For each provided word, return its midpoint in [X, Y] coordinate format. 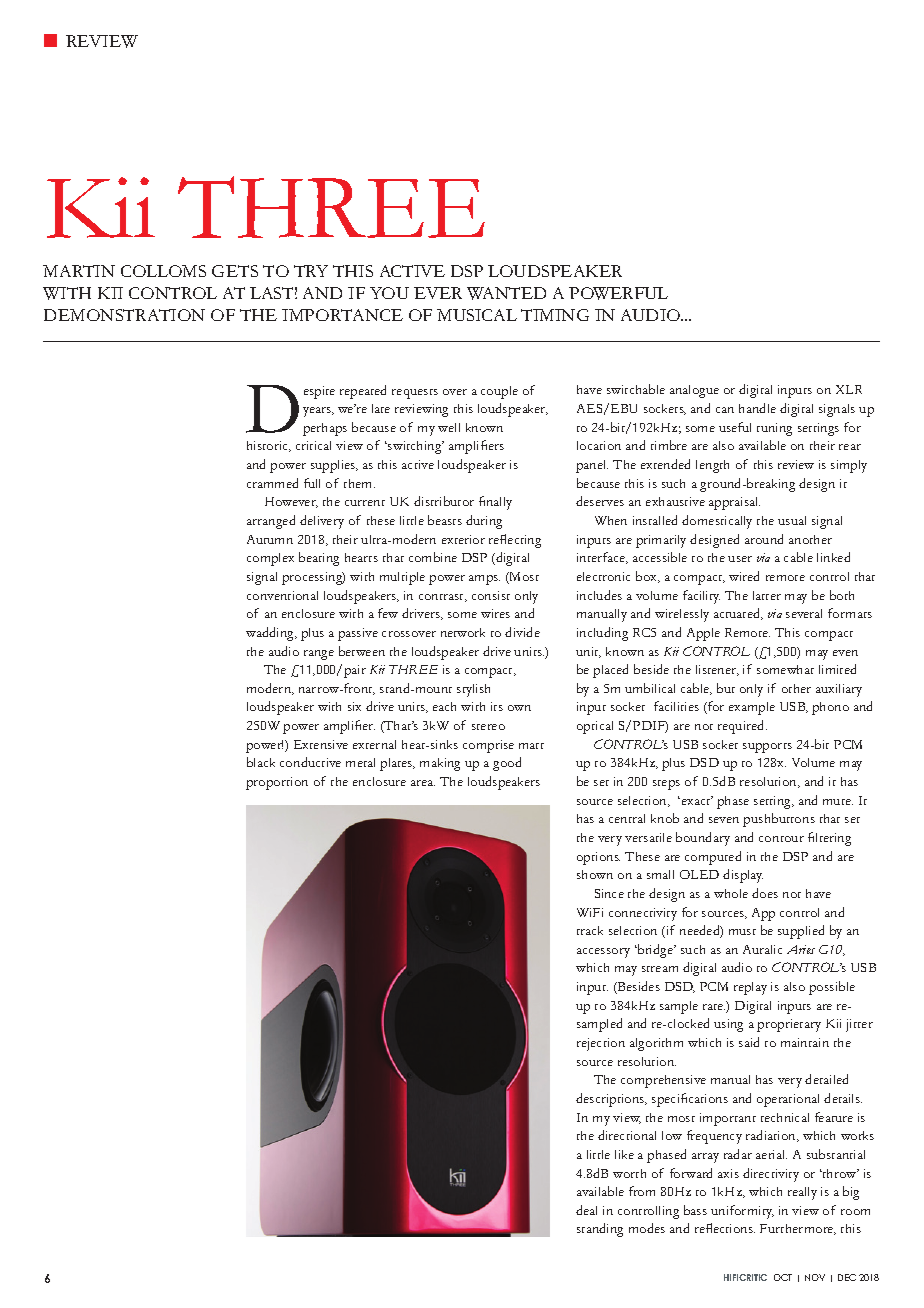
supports [767, 748]
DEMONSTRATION [124, 315]
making [440, 764]
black [261, 762]
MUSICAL [477, 315]
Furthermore [798, 1229]
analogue [694, 391]
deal [586, 1210]
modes [647, 1228]
